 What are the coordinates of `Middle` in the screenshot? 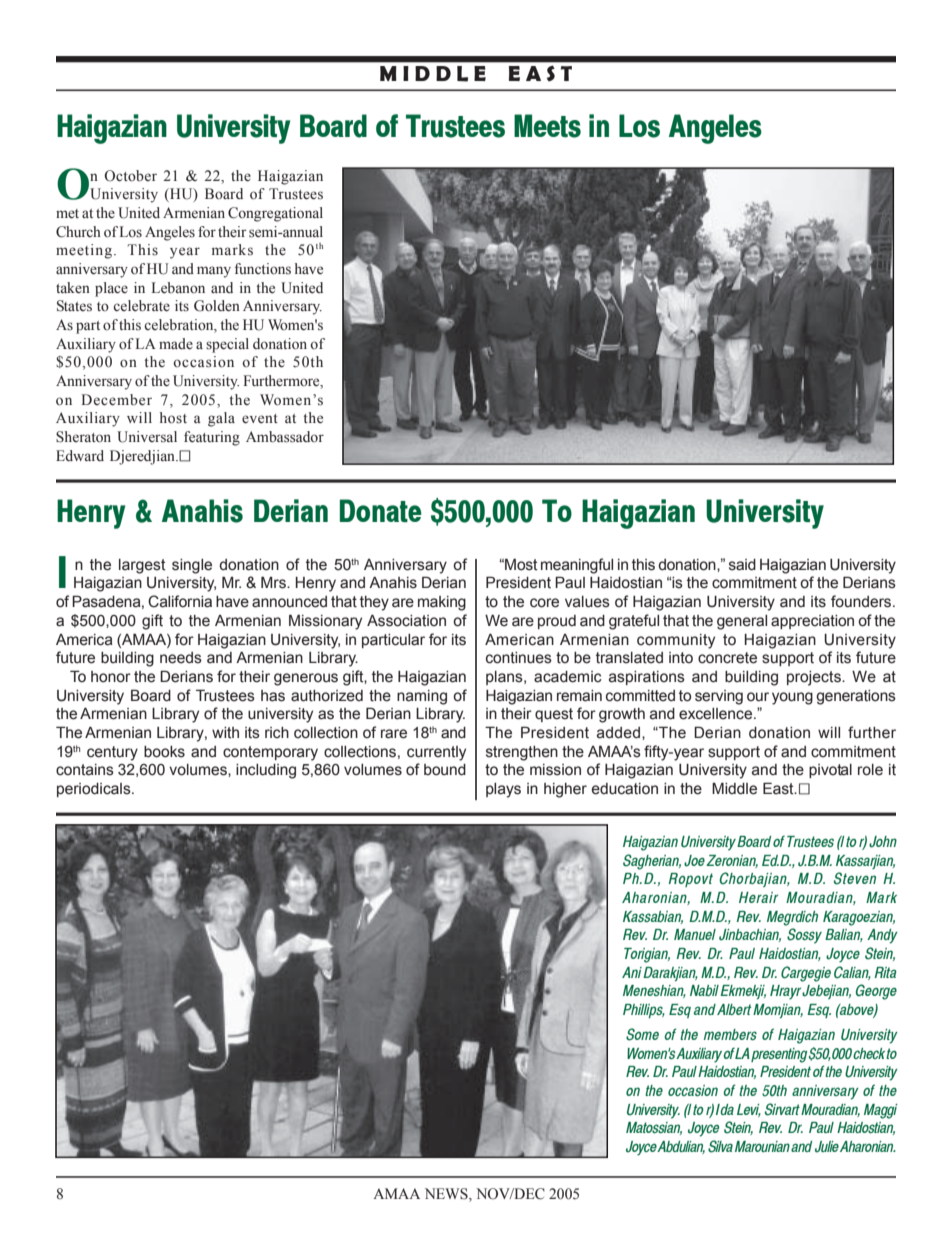 It's located at (734, 788).
